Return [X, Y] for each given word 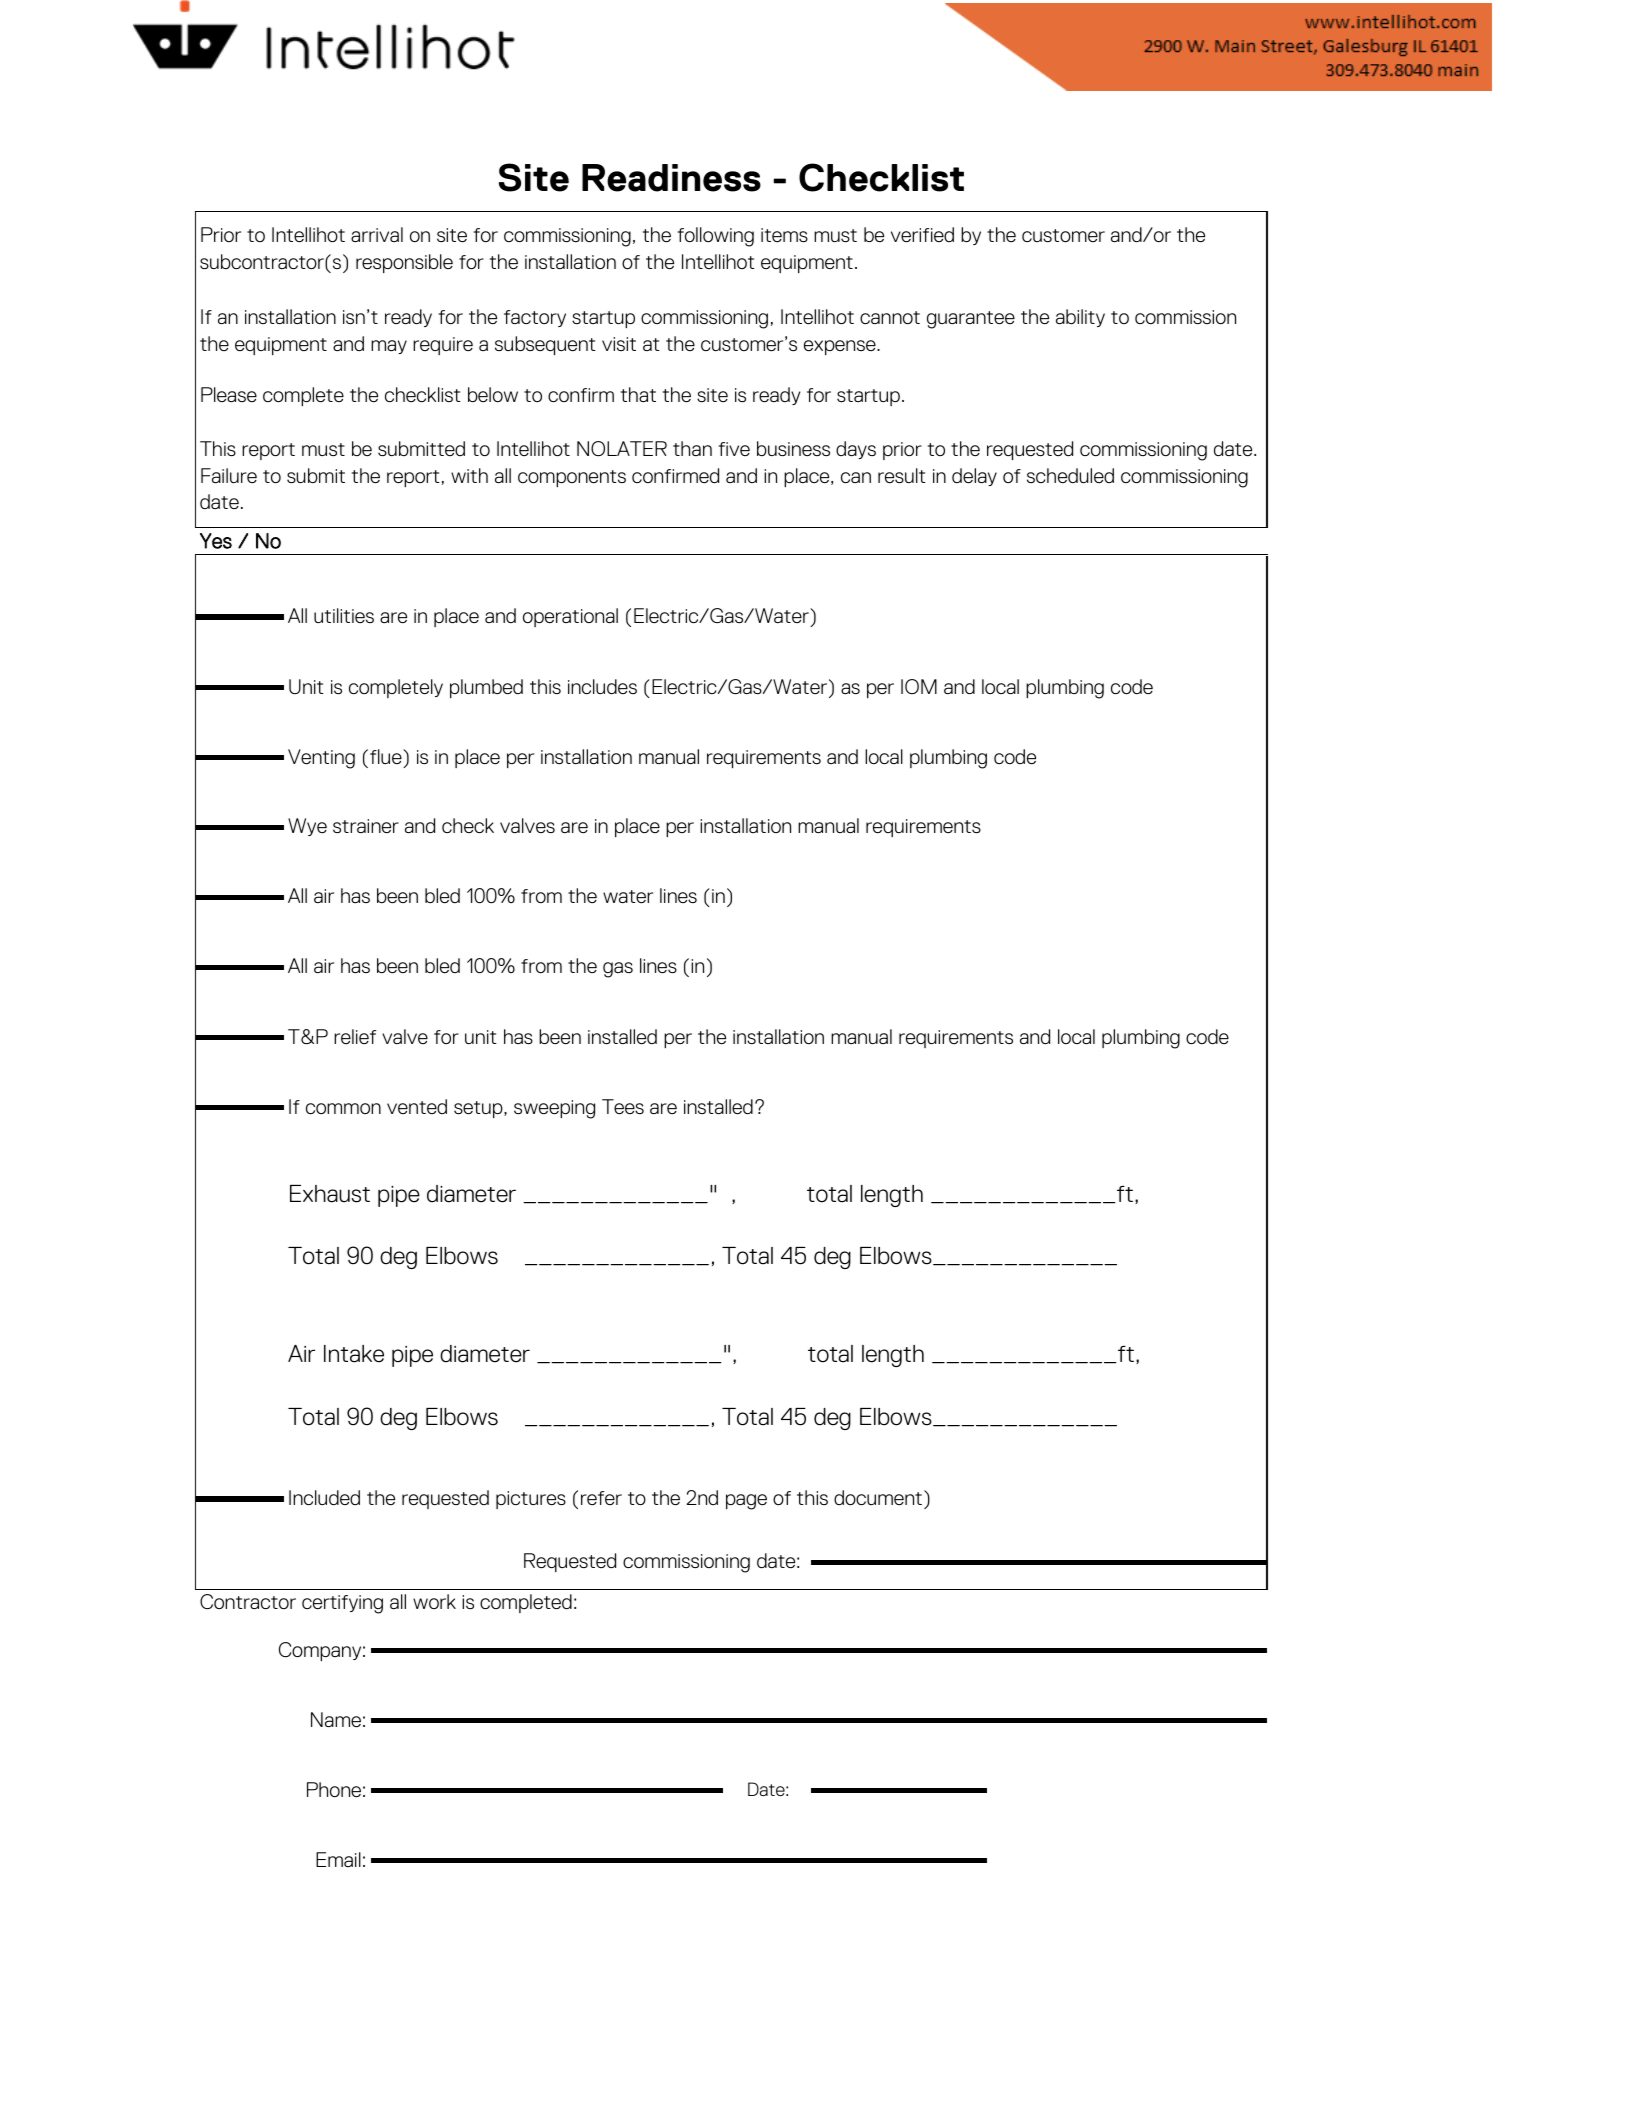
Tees [623, 1106]
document [878, 1497]
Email [338, 1859]
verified [922, 234]
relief [355, 1036]
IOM [919, 686]
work [434, 1601]
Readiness [671, 178]
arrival [377, 234]
